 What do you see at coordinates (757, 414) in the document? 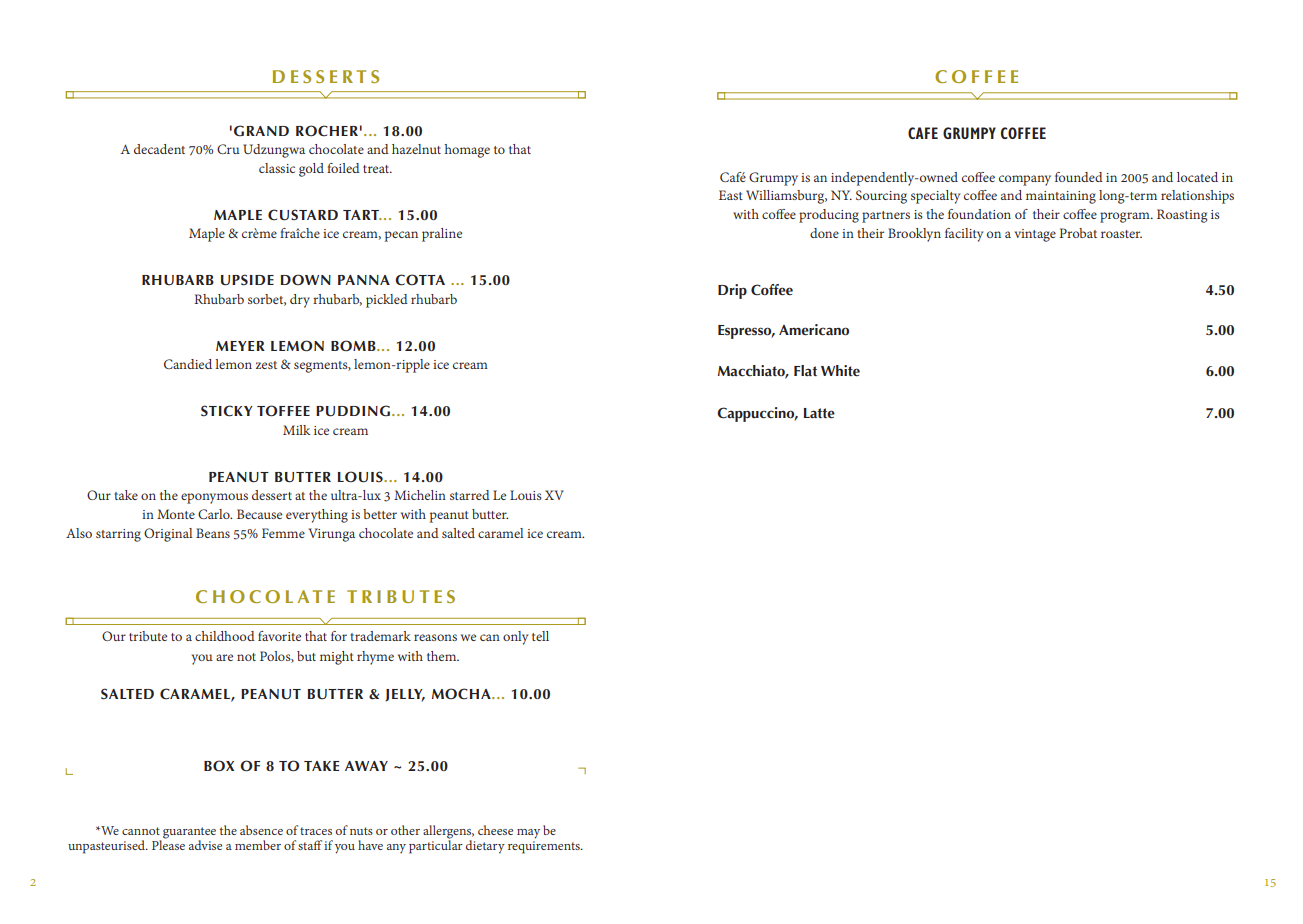
I see `Cappuccino` at bounding box center [757, 414].
